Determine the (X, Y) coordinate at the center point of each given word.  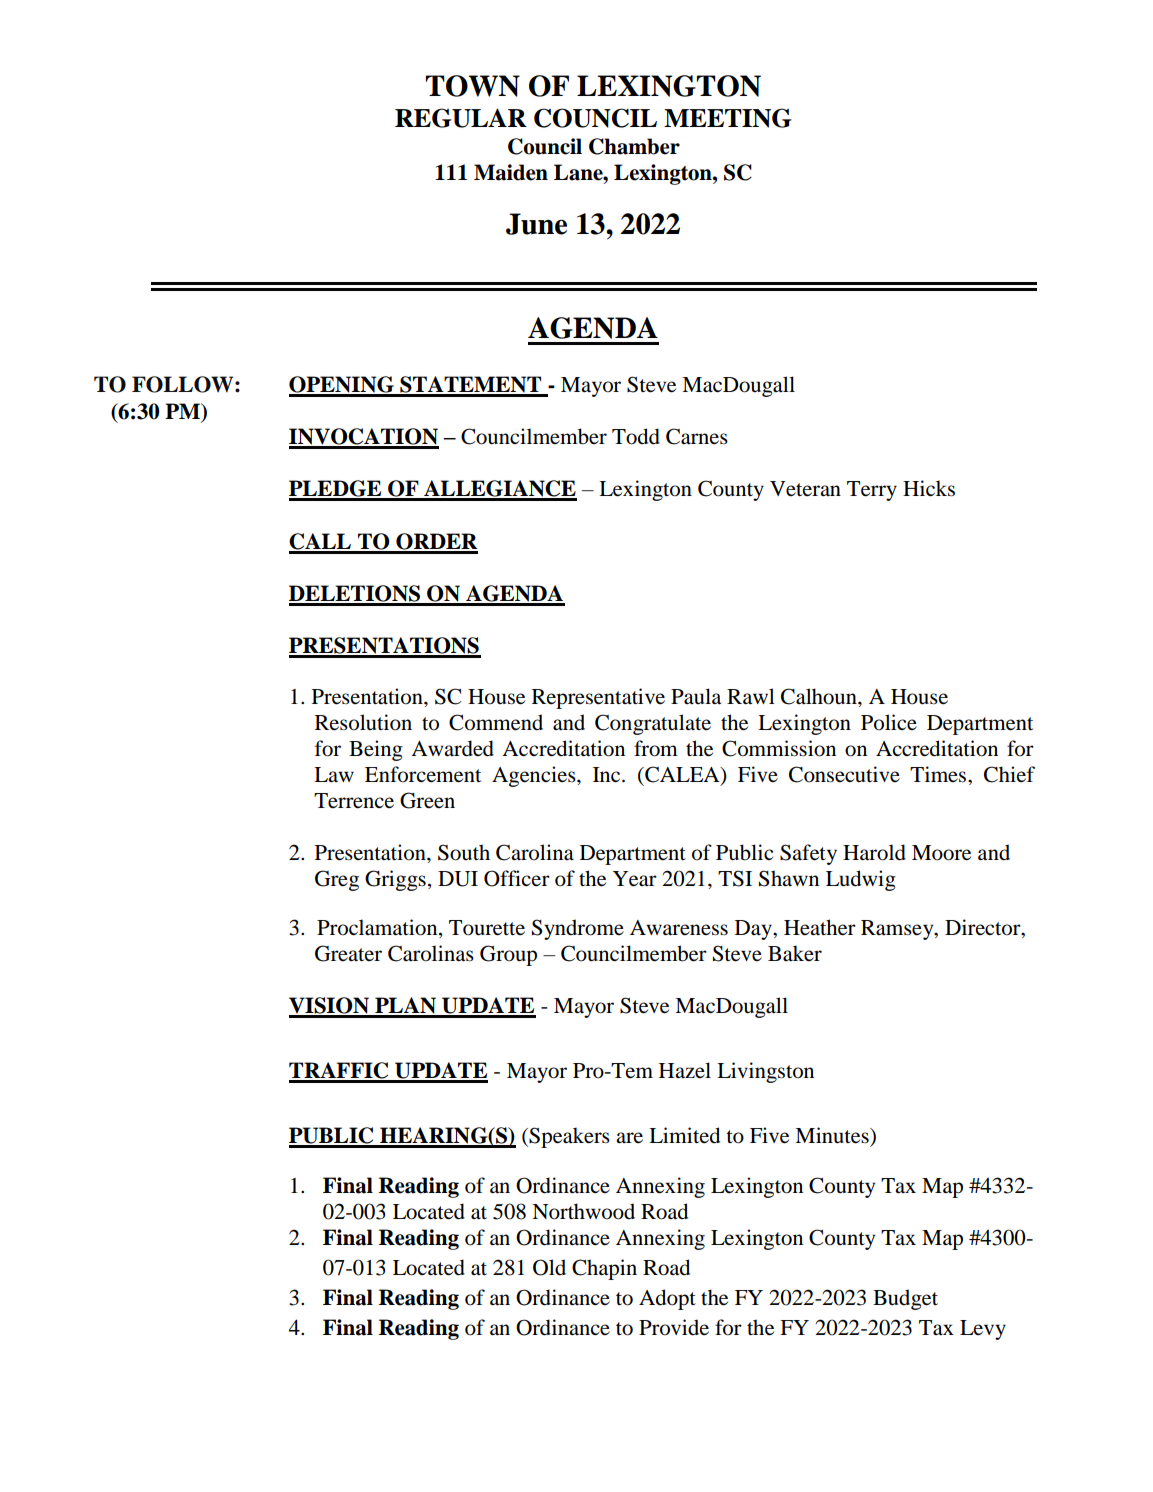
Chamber (634, 146)
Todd (636, 436)
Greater (348, 953)
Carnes (697, 436)
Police (889, 722)
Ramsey (898, 930)
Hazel (685, 1070)
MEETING (728, 118)
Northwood (583, 1211)
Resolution (363, 722)
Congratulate (653, 724)
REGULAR (461, 118)
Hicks (929, 488)
